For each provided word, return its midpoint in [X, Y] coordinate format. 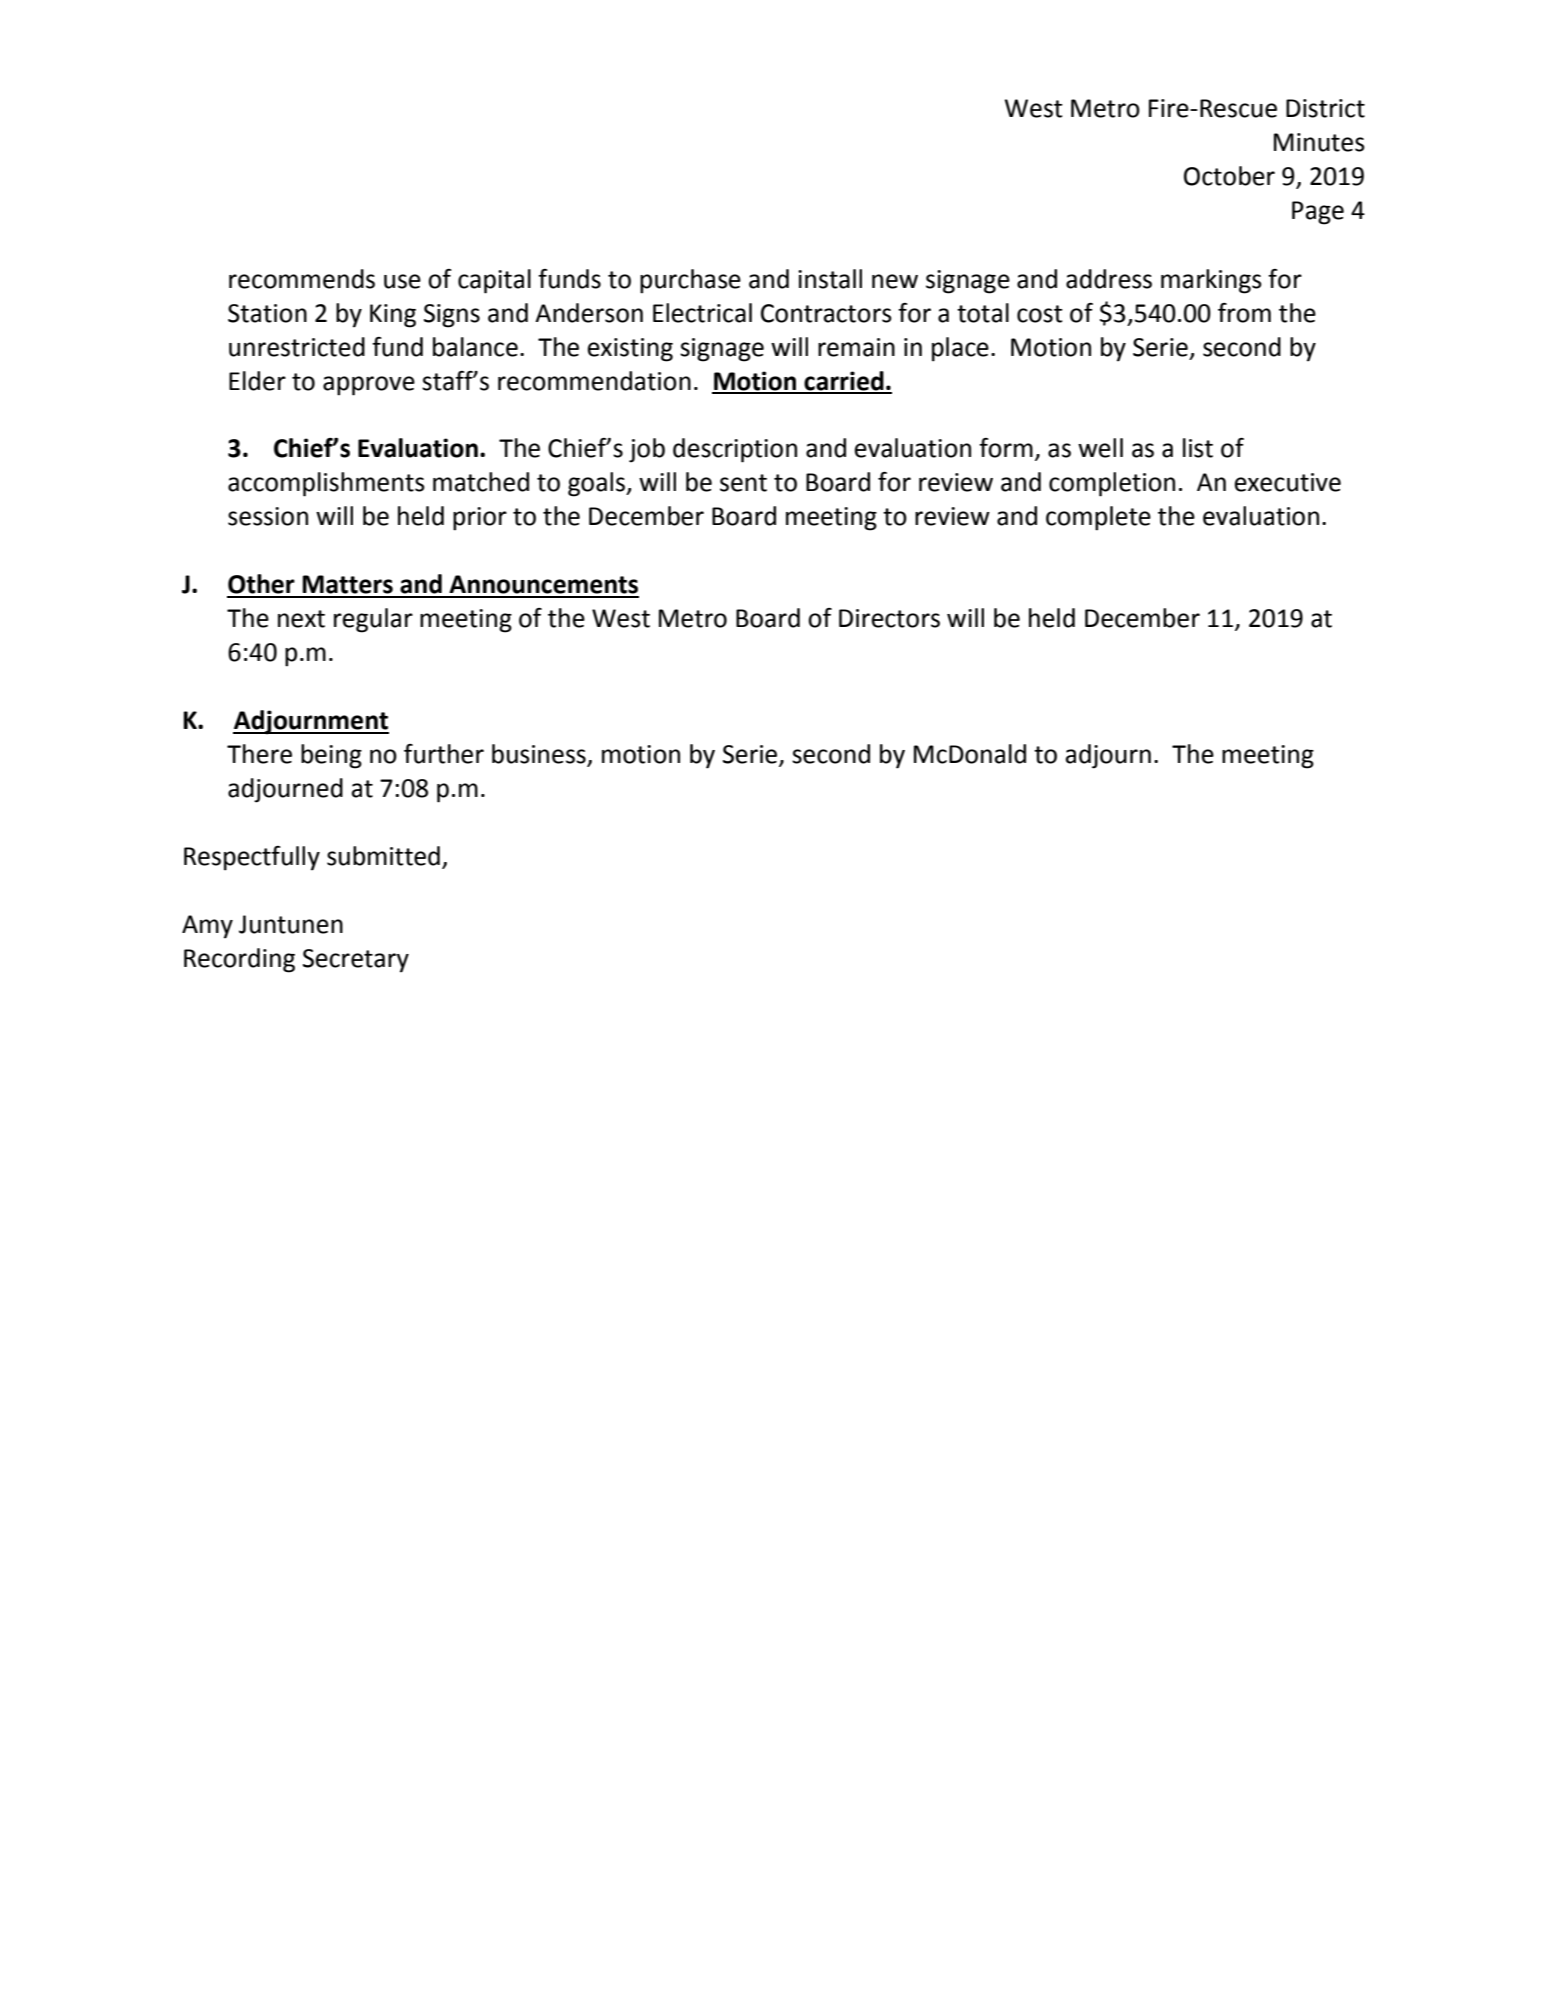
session [268, 516]
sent [743, 483]
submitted [383, 856]
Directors [889, 618]
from [1244, 313]
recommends [302, 279]
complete [1098, 518]
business [540, 755]
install [830, 279]
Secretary [356, 961]
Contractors [826, 313]
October [1229, 176]
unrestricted [297, 347]
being [331, 756]
